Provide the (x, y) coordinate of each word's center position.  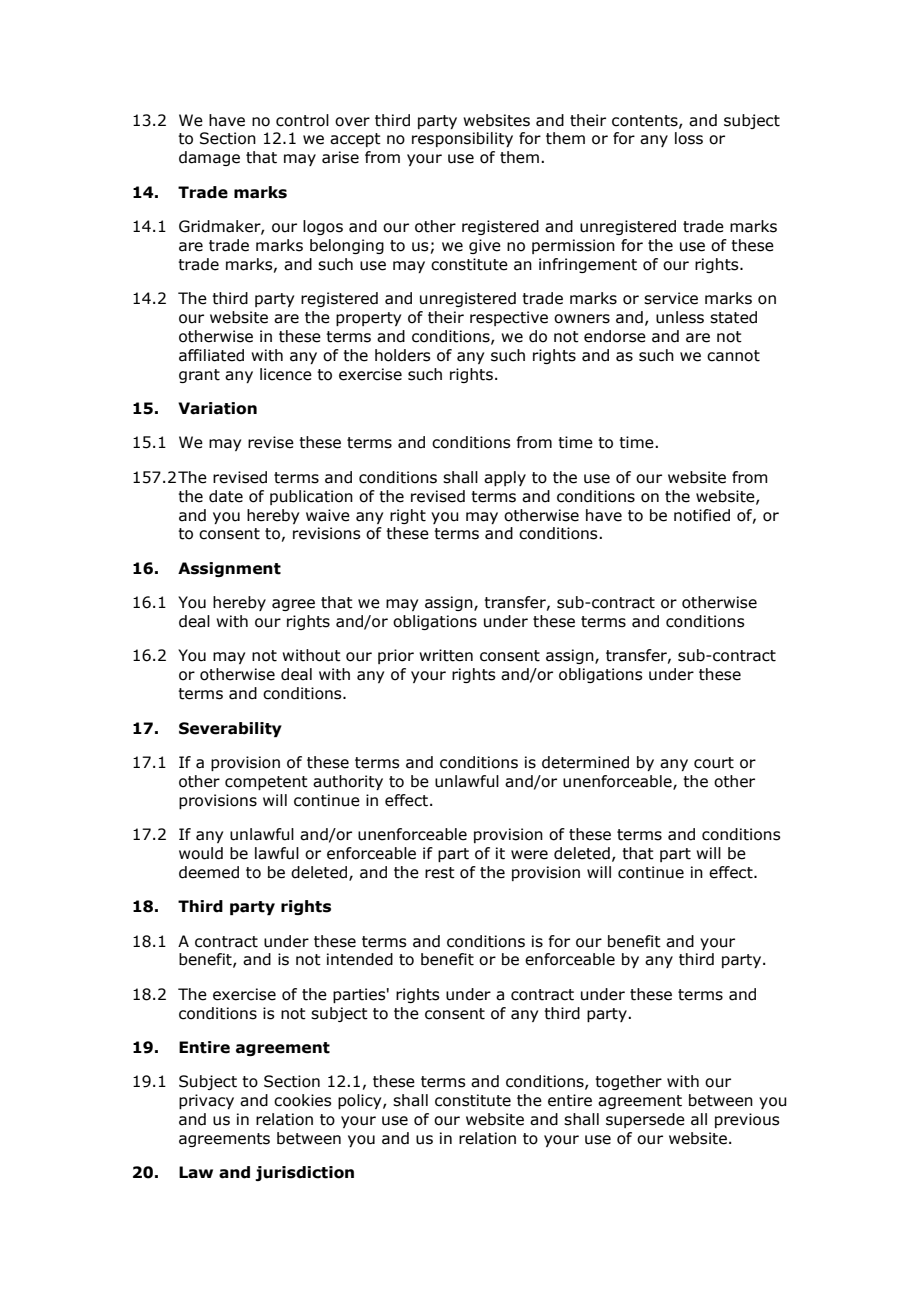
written (446, 655)
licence (286, 374)
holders (403, 355)
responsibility (462, 139)
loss (689, 138)
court (714, 763)
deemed (209, 872)
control (302, 120)
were (529, 855)
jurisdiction (304, 1173)
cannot (733, 356)
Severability (230, 729)
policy (361, 1101)
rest (440, 873)
